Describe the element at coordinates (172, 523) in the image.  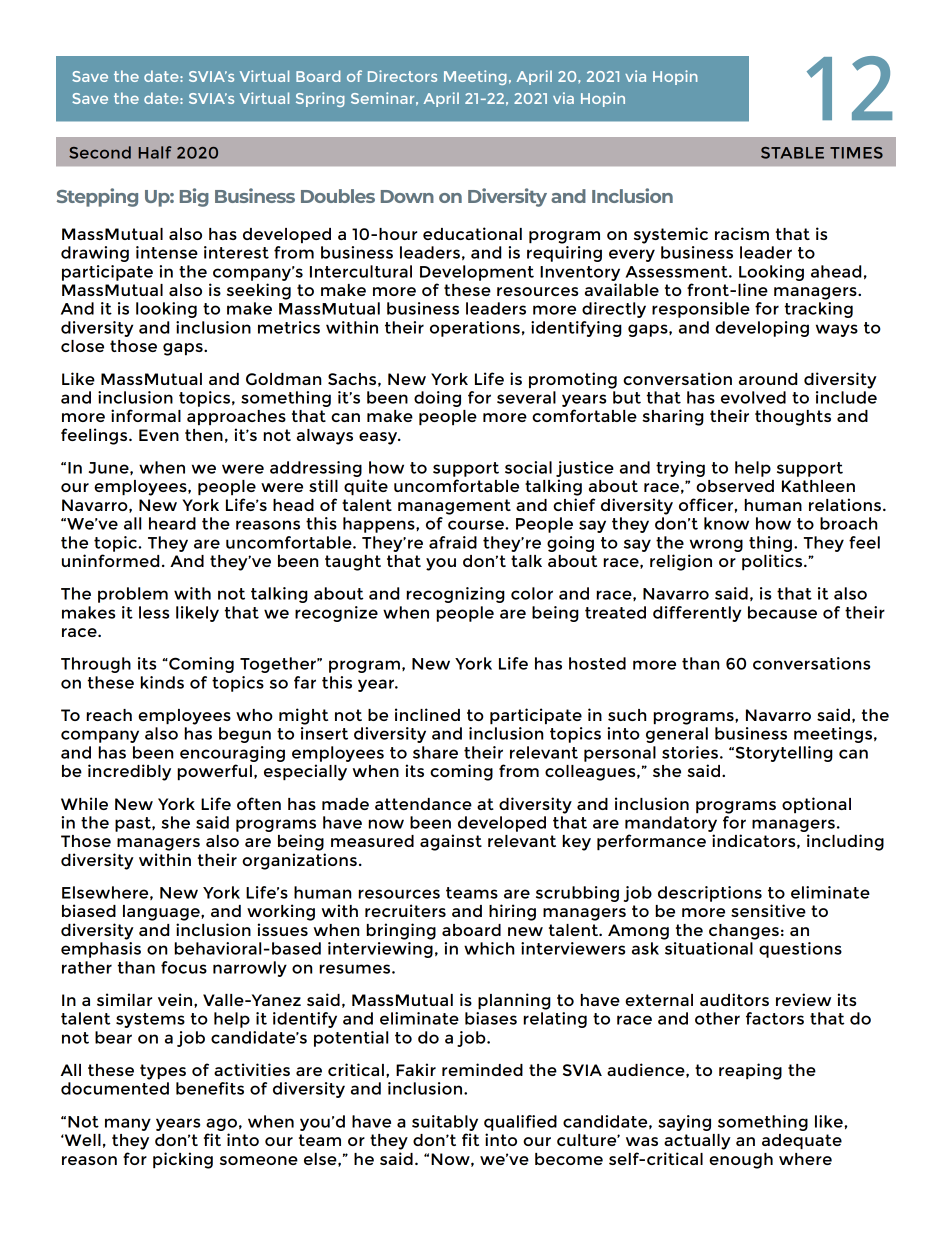
I see `heard` at that location.
